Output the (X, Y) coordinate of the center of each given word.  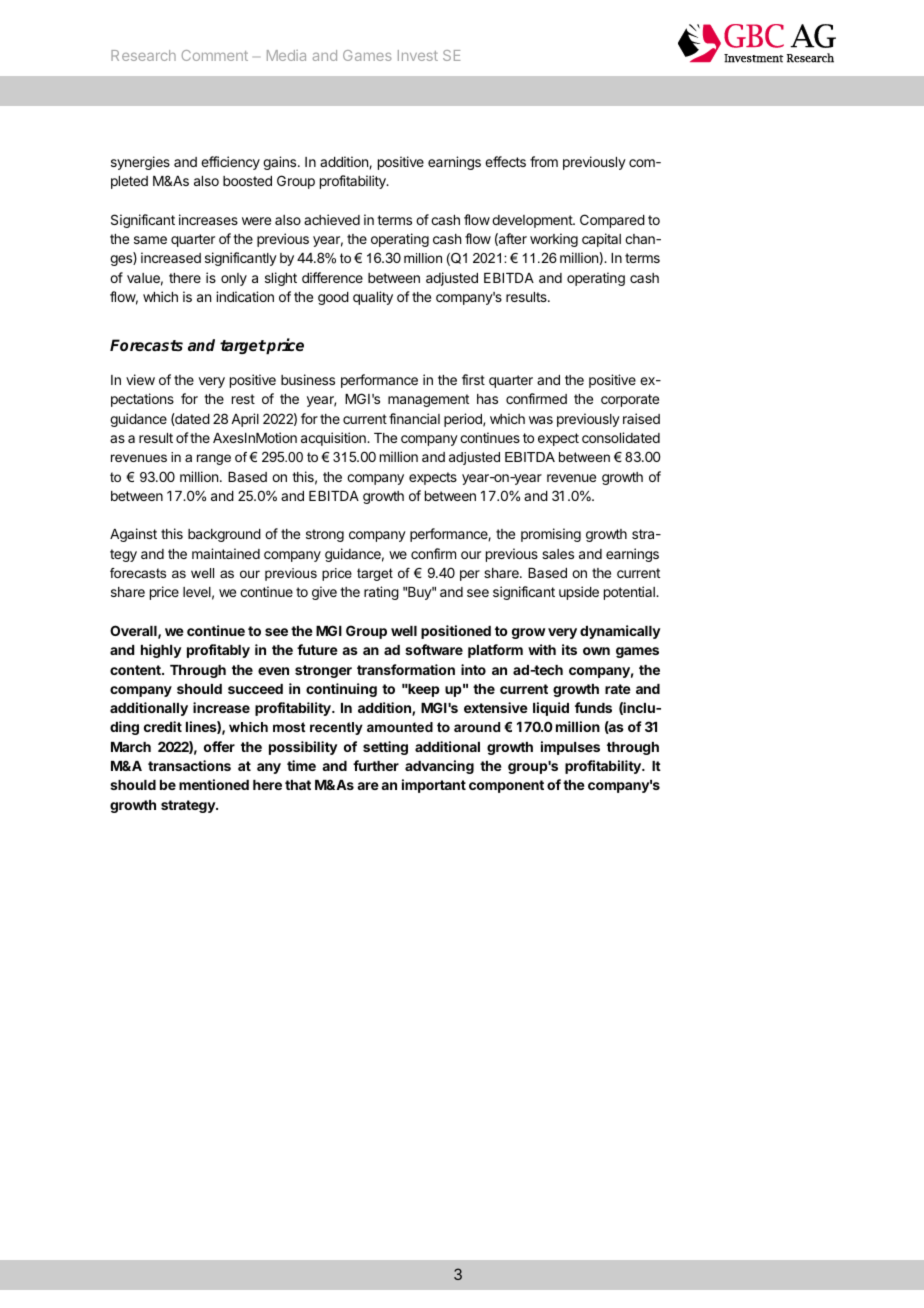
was (541, 420)
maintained (226, 553)
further (376, 765)
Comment (215, 55)
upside (579, 593)
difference (332, 277)
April (245, 420)
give (324, 593)
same (150, 240)
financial (414, 418)
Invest (418, 55)
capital (601, 240)
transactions (189, 765)
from (544, 161)
